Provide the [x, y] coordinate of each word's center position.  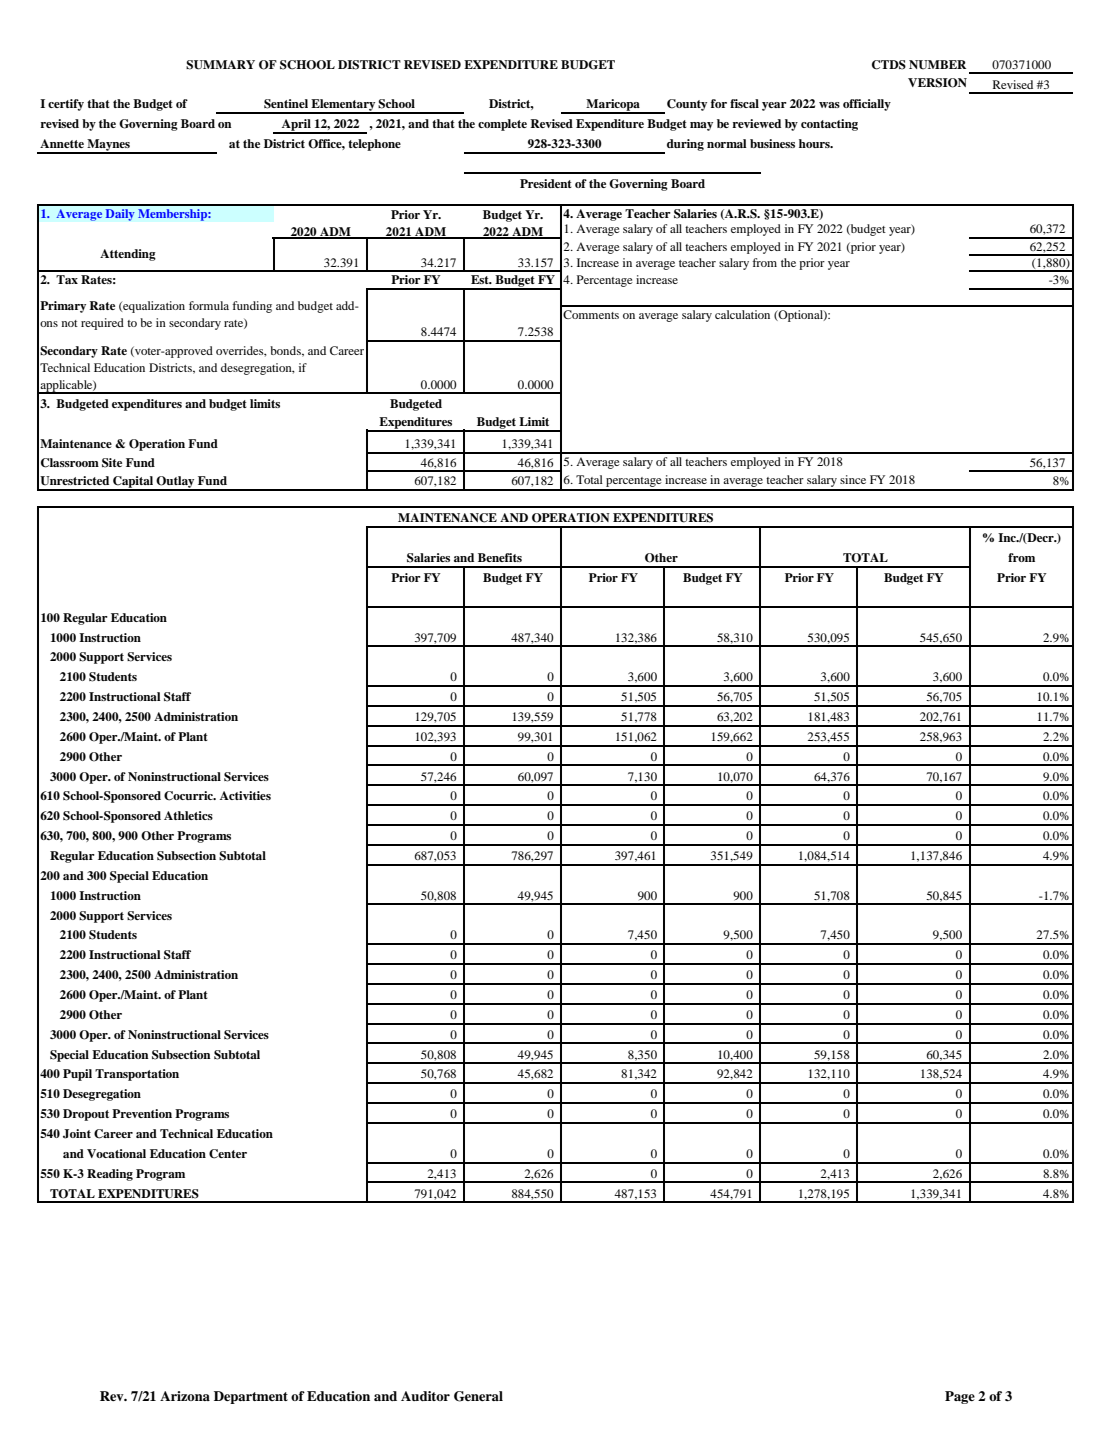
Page [960, 1397]
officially [867, 105]
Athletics [188, 815]
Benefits [500, 557]
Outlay [176, 483]
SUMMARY [220, 65]
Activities [245, 795]
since [853, 479]
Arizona [185, 1396]
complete [502, 125]
